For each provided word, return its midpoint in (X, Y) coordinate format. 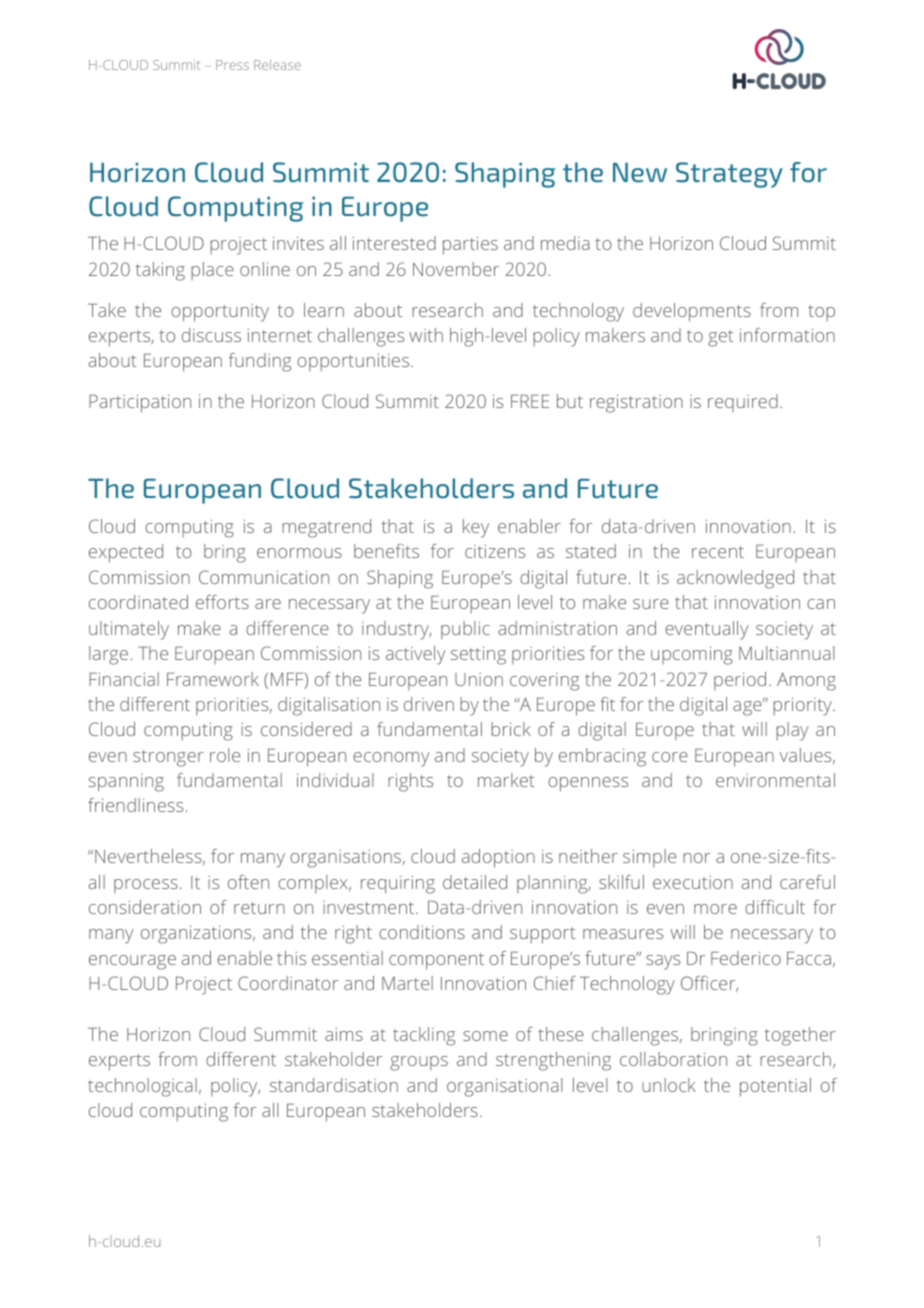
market (506, 780)
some (485, 1036)
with (426, 335)
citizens (495, 551)
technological (142, 1087)
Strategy (729, 175)
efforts (222, 602)
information (787, 335)
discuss (211, 335)
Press (232, 65)
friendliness (135, 805)
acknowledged (735, 579)
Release (277, 64)
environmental (775, 780)
